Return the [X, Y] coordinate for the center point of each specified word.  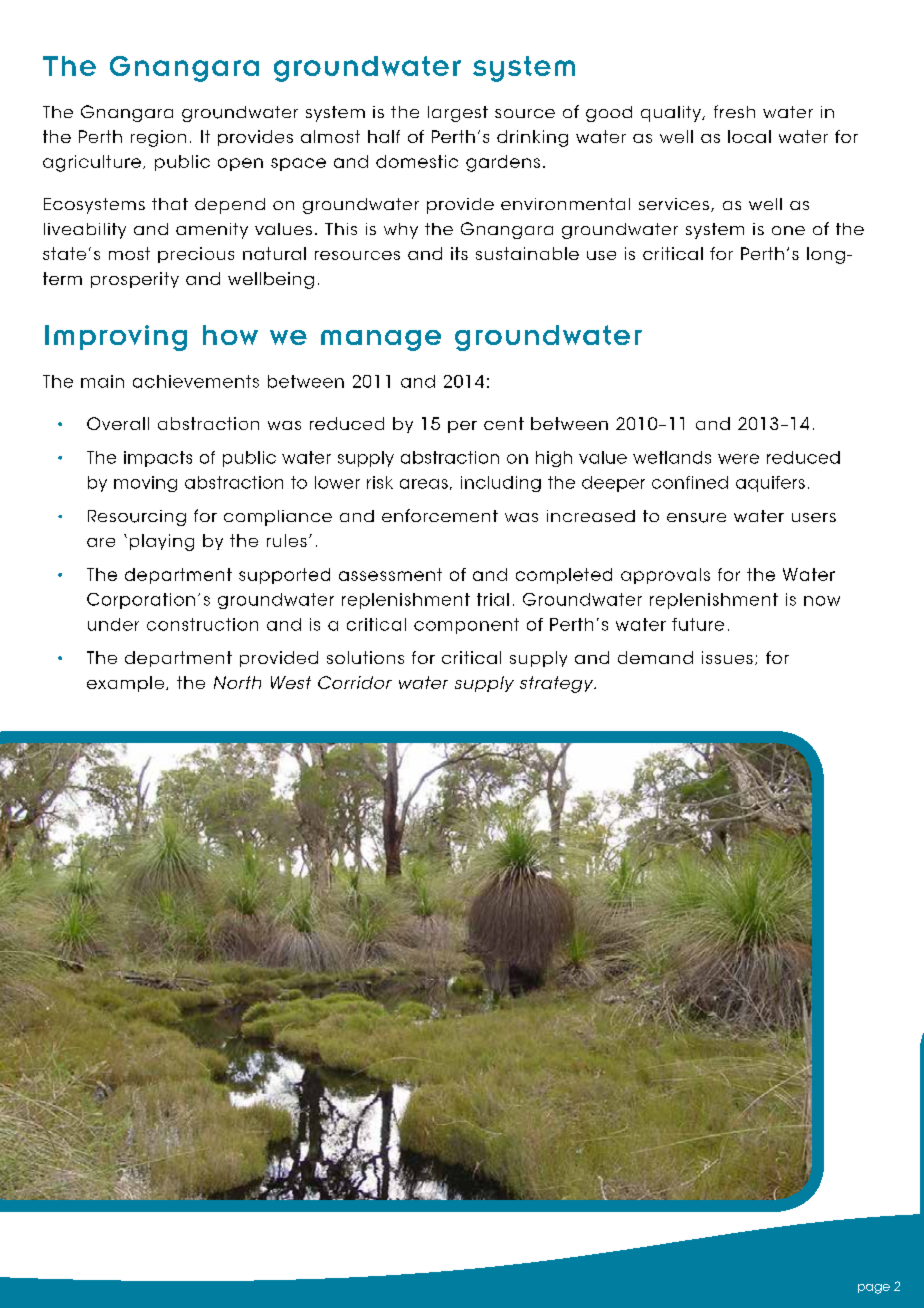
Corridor [355, 682]
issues [727, 657]
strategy [558, 684]
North [237, 682]
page [874, 1289]
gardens [503, 163]
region [158, 138]
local [749, 136]
